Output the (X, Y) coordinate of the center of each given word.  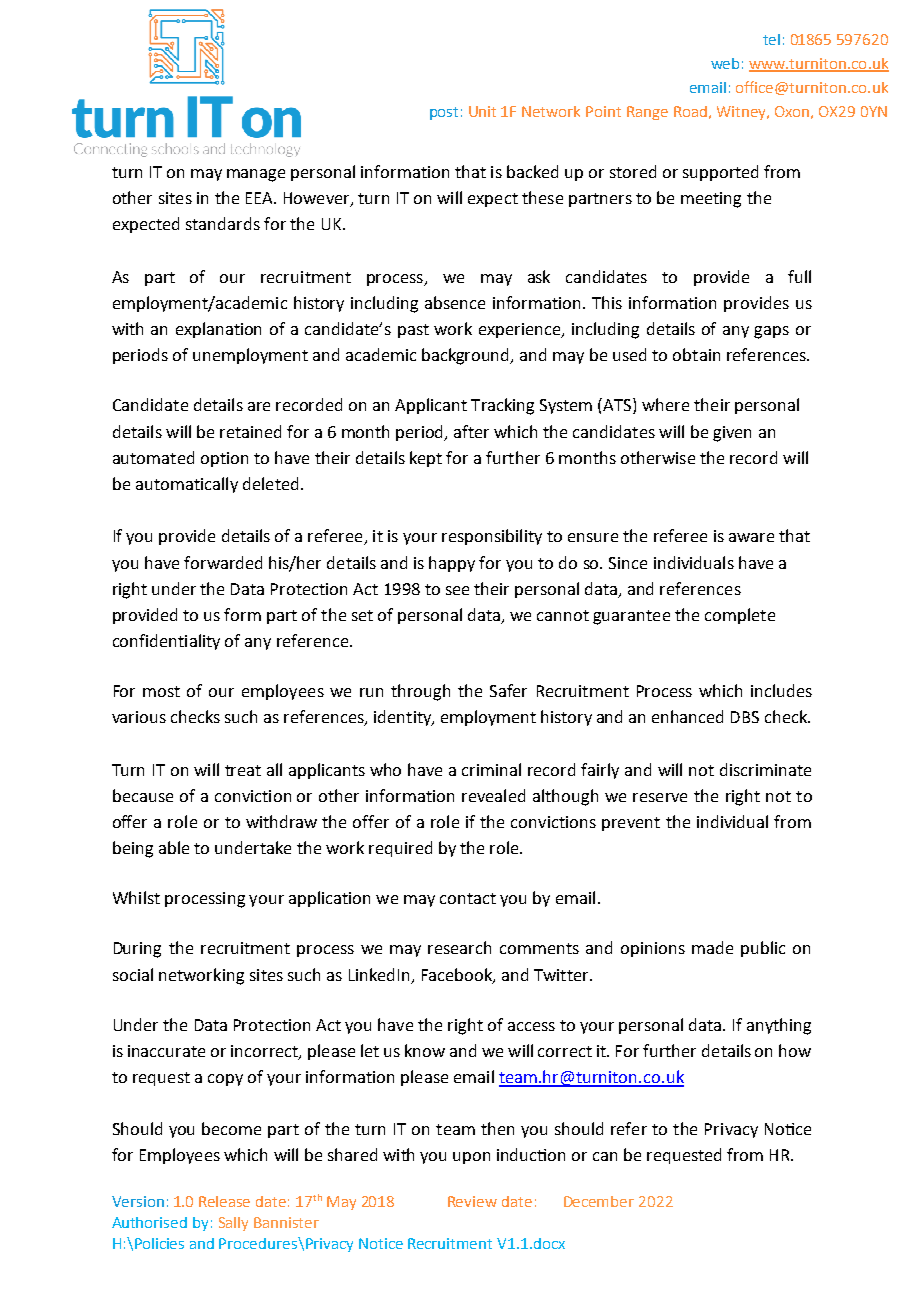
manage (256, 175)
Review (472, 1201)
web (725, 63)
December (599, 1201)
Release (224, 1201)
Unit (482, 111)
